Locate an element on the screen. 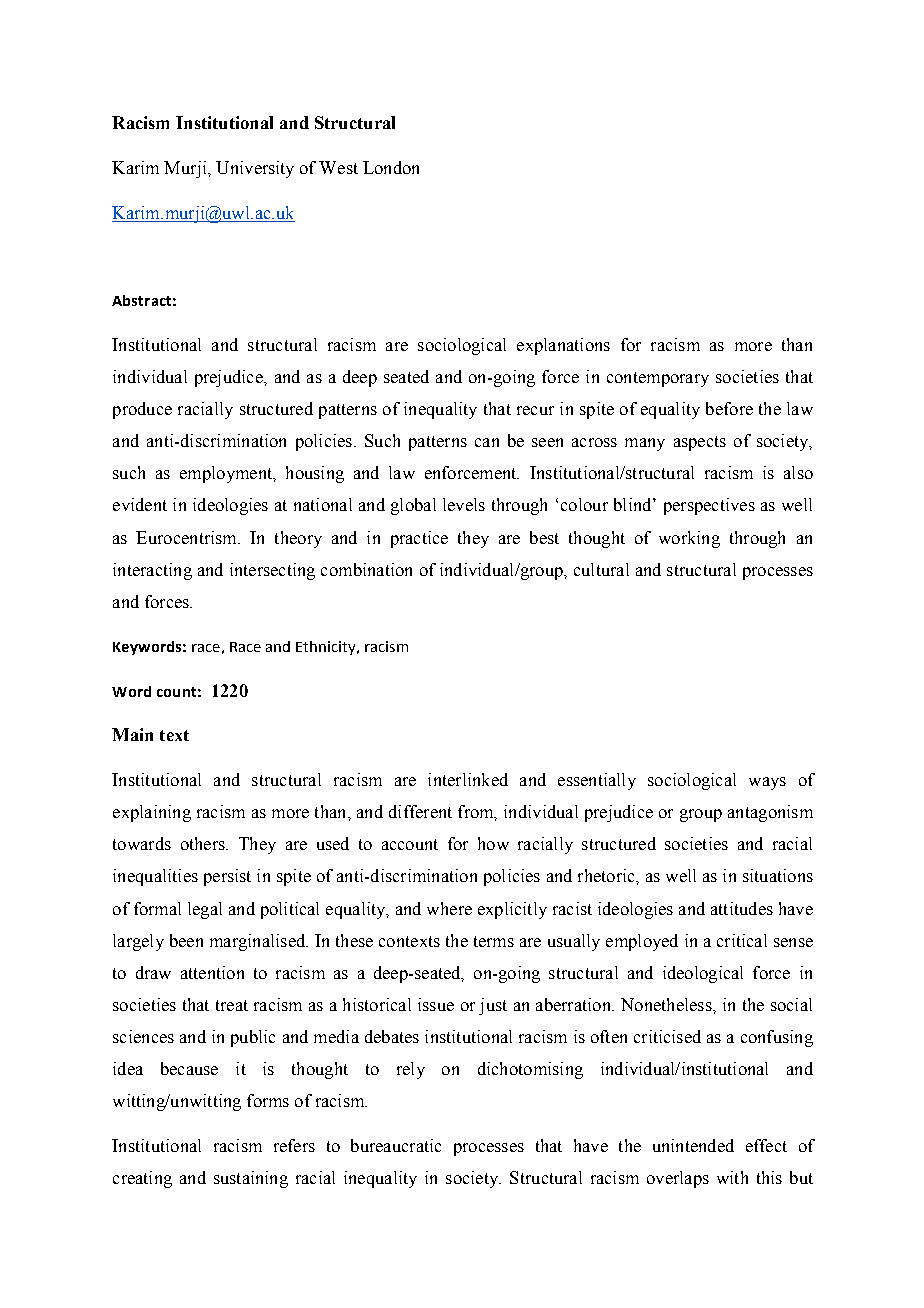  Main is located at coordinates (132, 734).
